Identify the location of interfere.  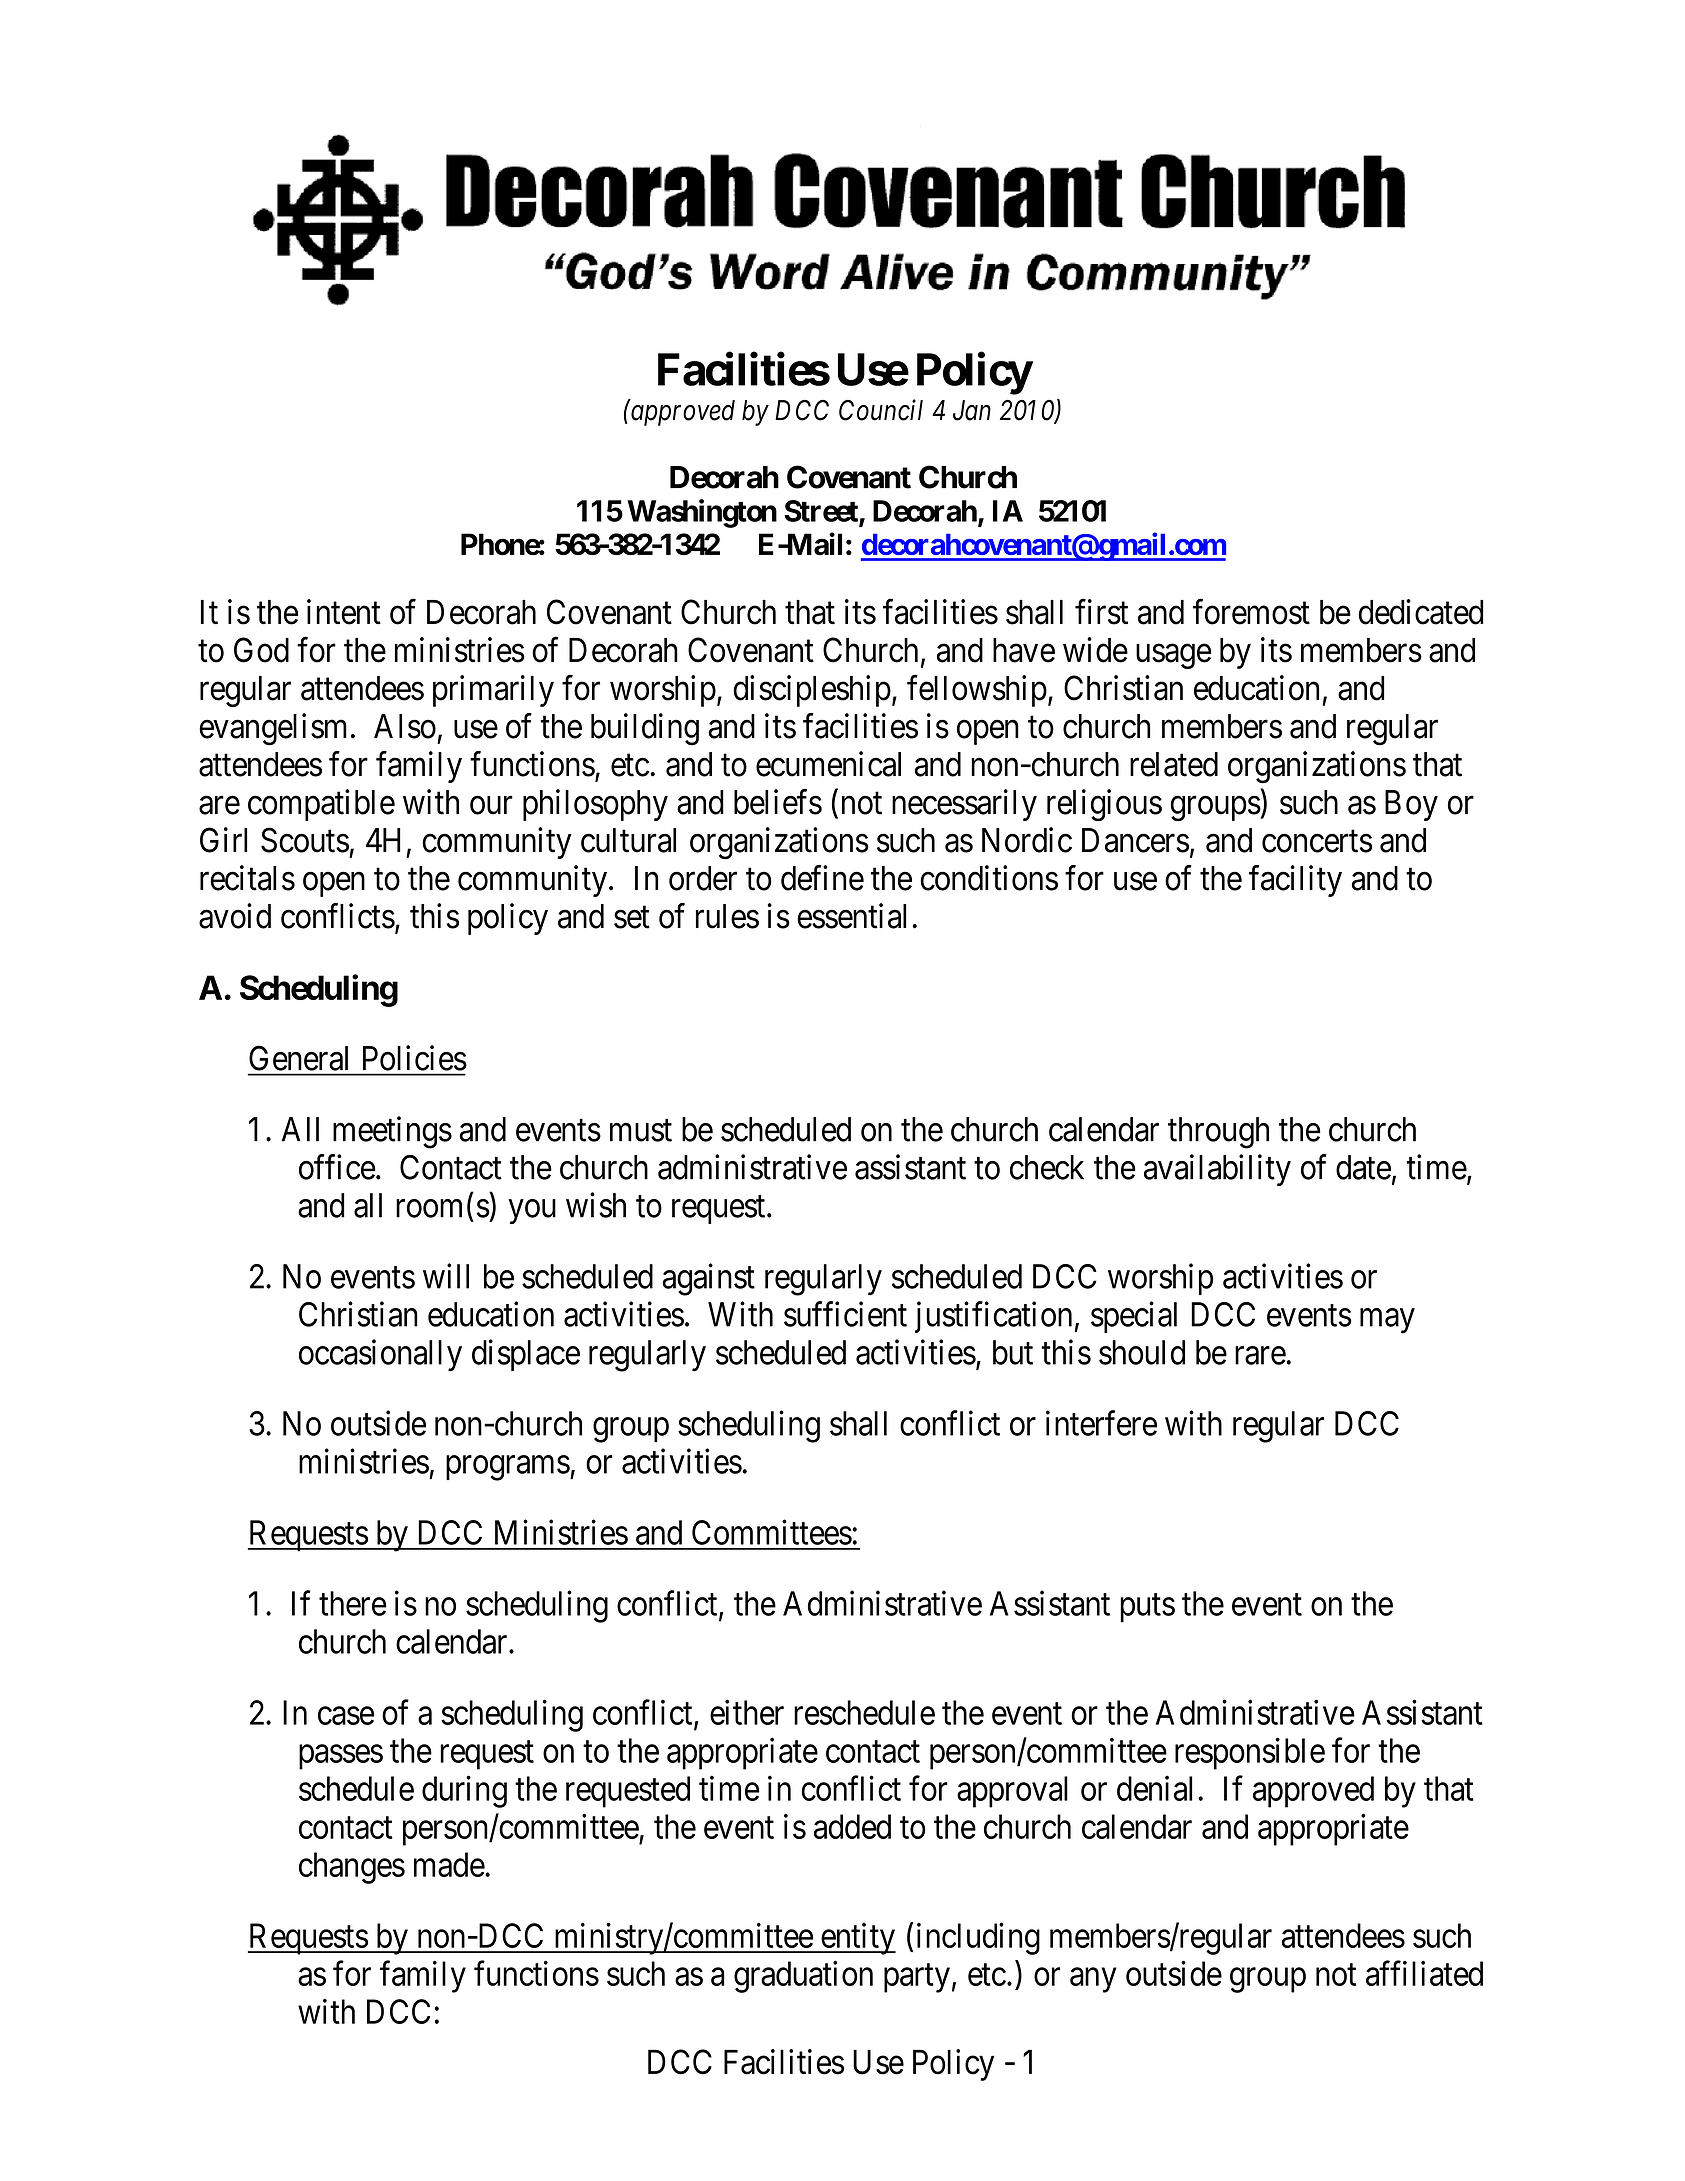
(1101, 1423).
